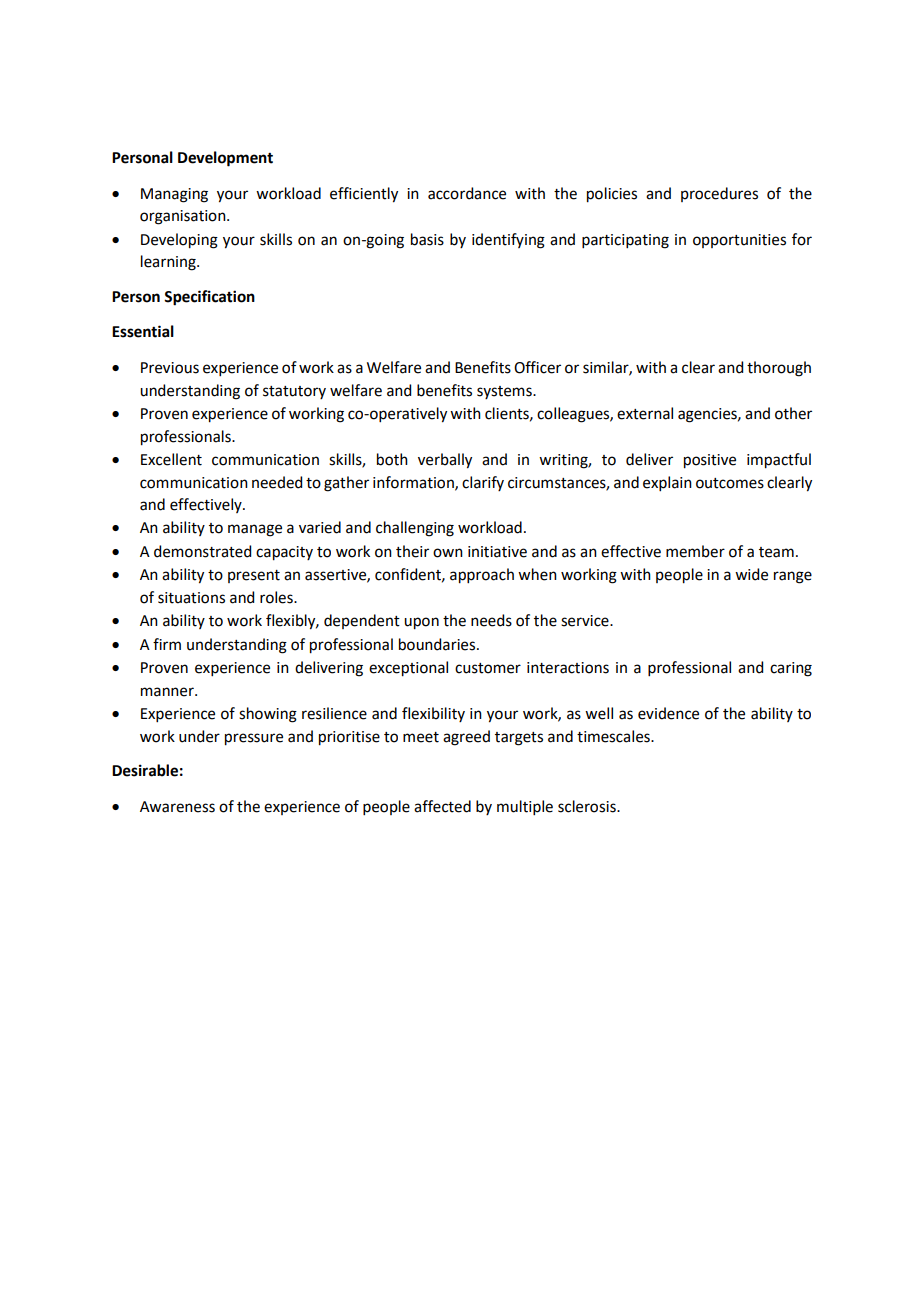 This screenshot has height=1308, width=924. Describe the element at coordinates (254, 576) in the screenshot. I see `present` at that location.
